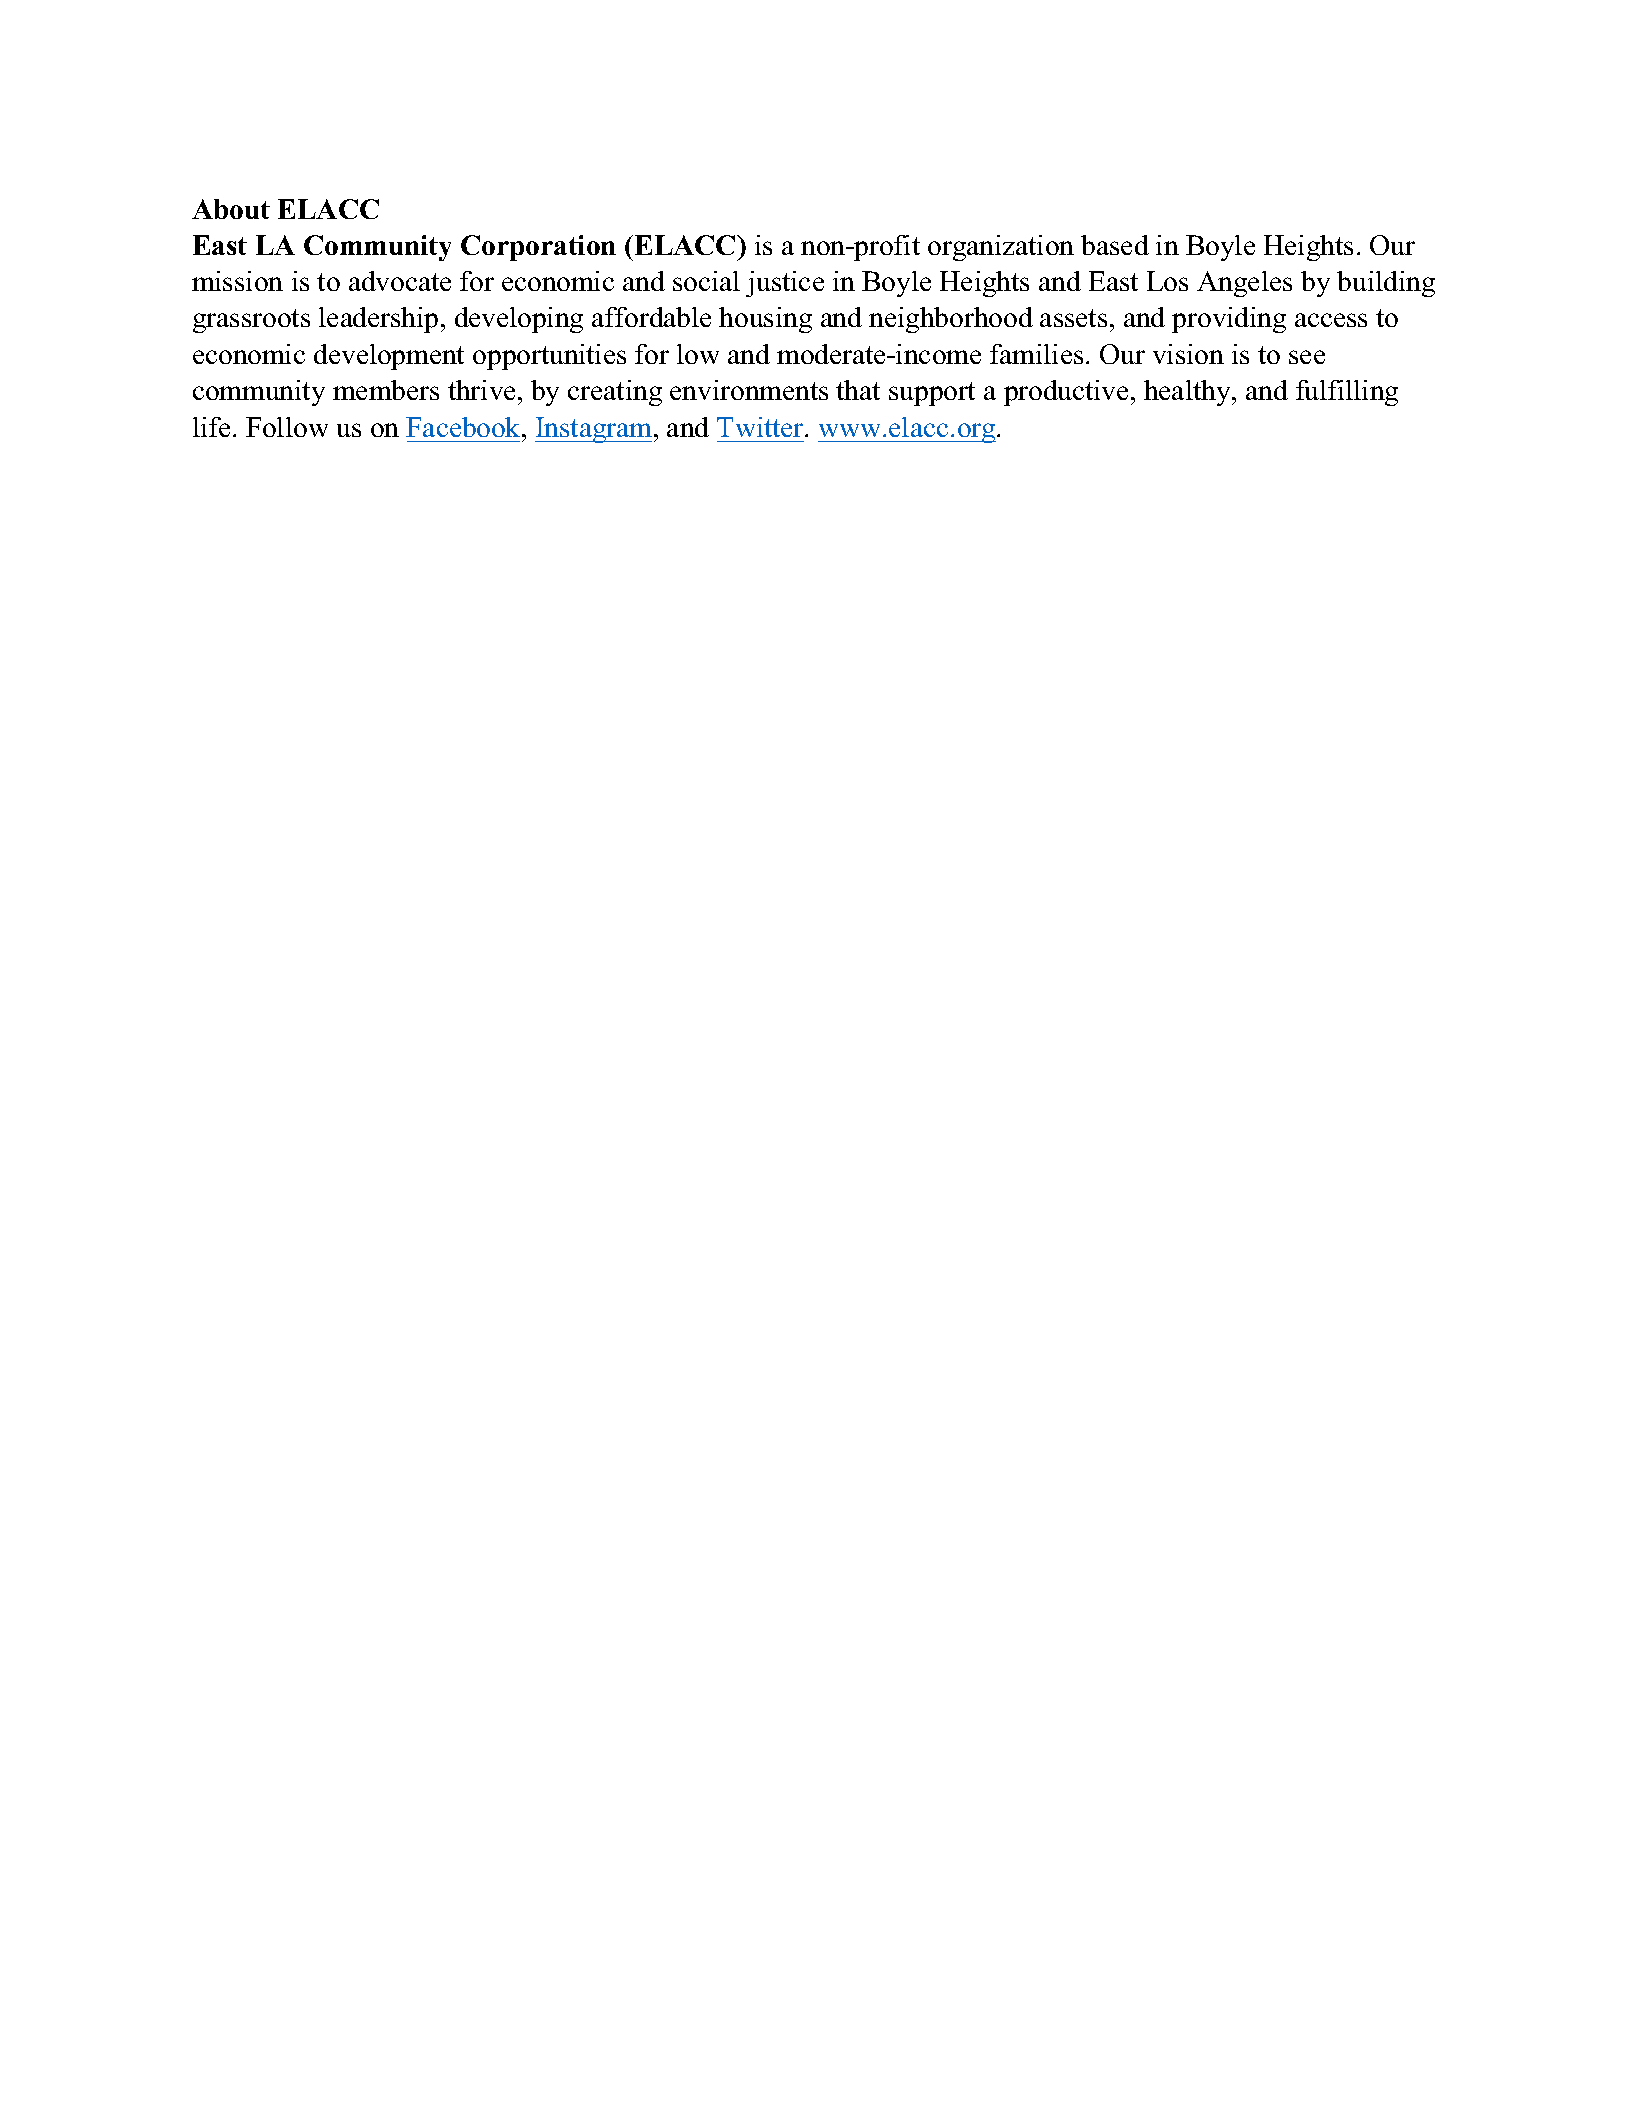  Describe the element at coordinates (1188, 354) in the image. I see `vision` at that location.
